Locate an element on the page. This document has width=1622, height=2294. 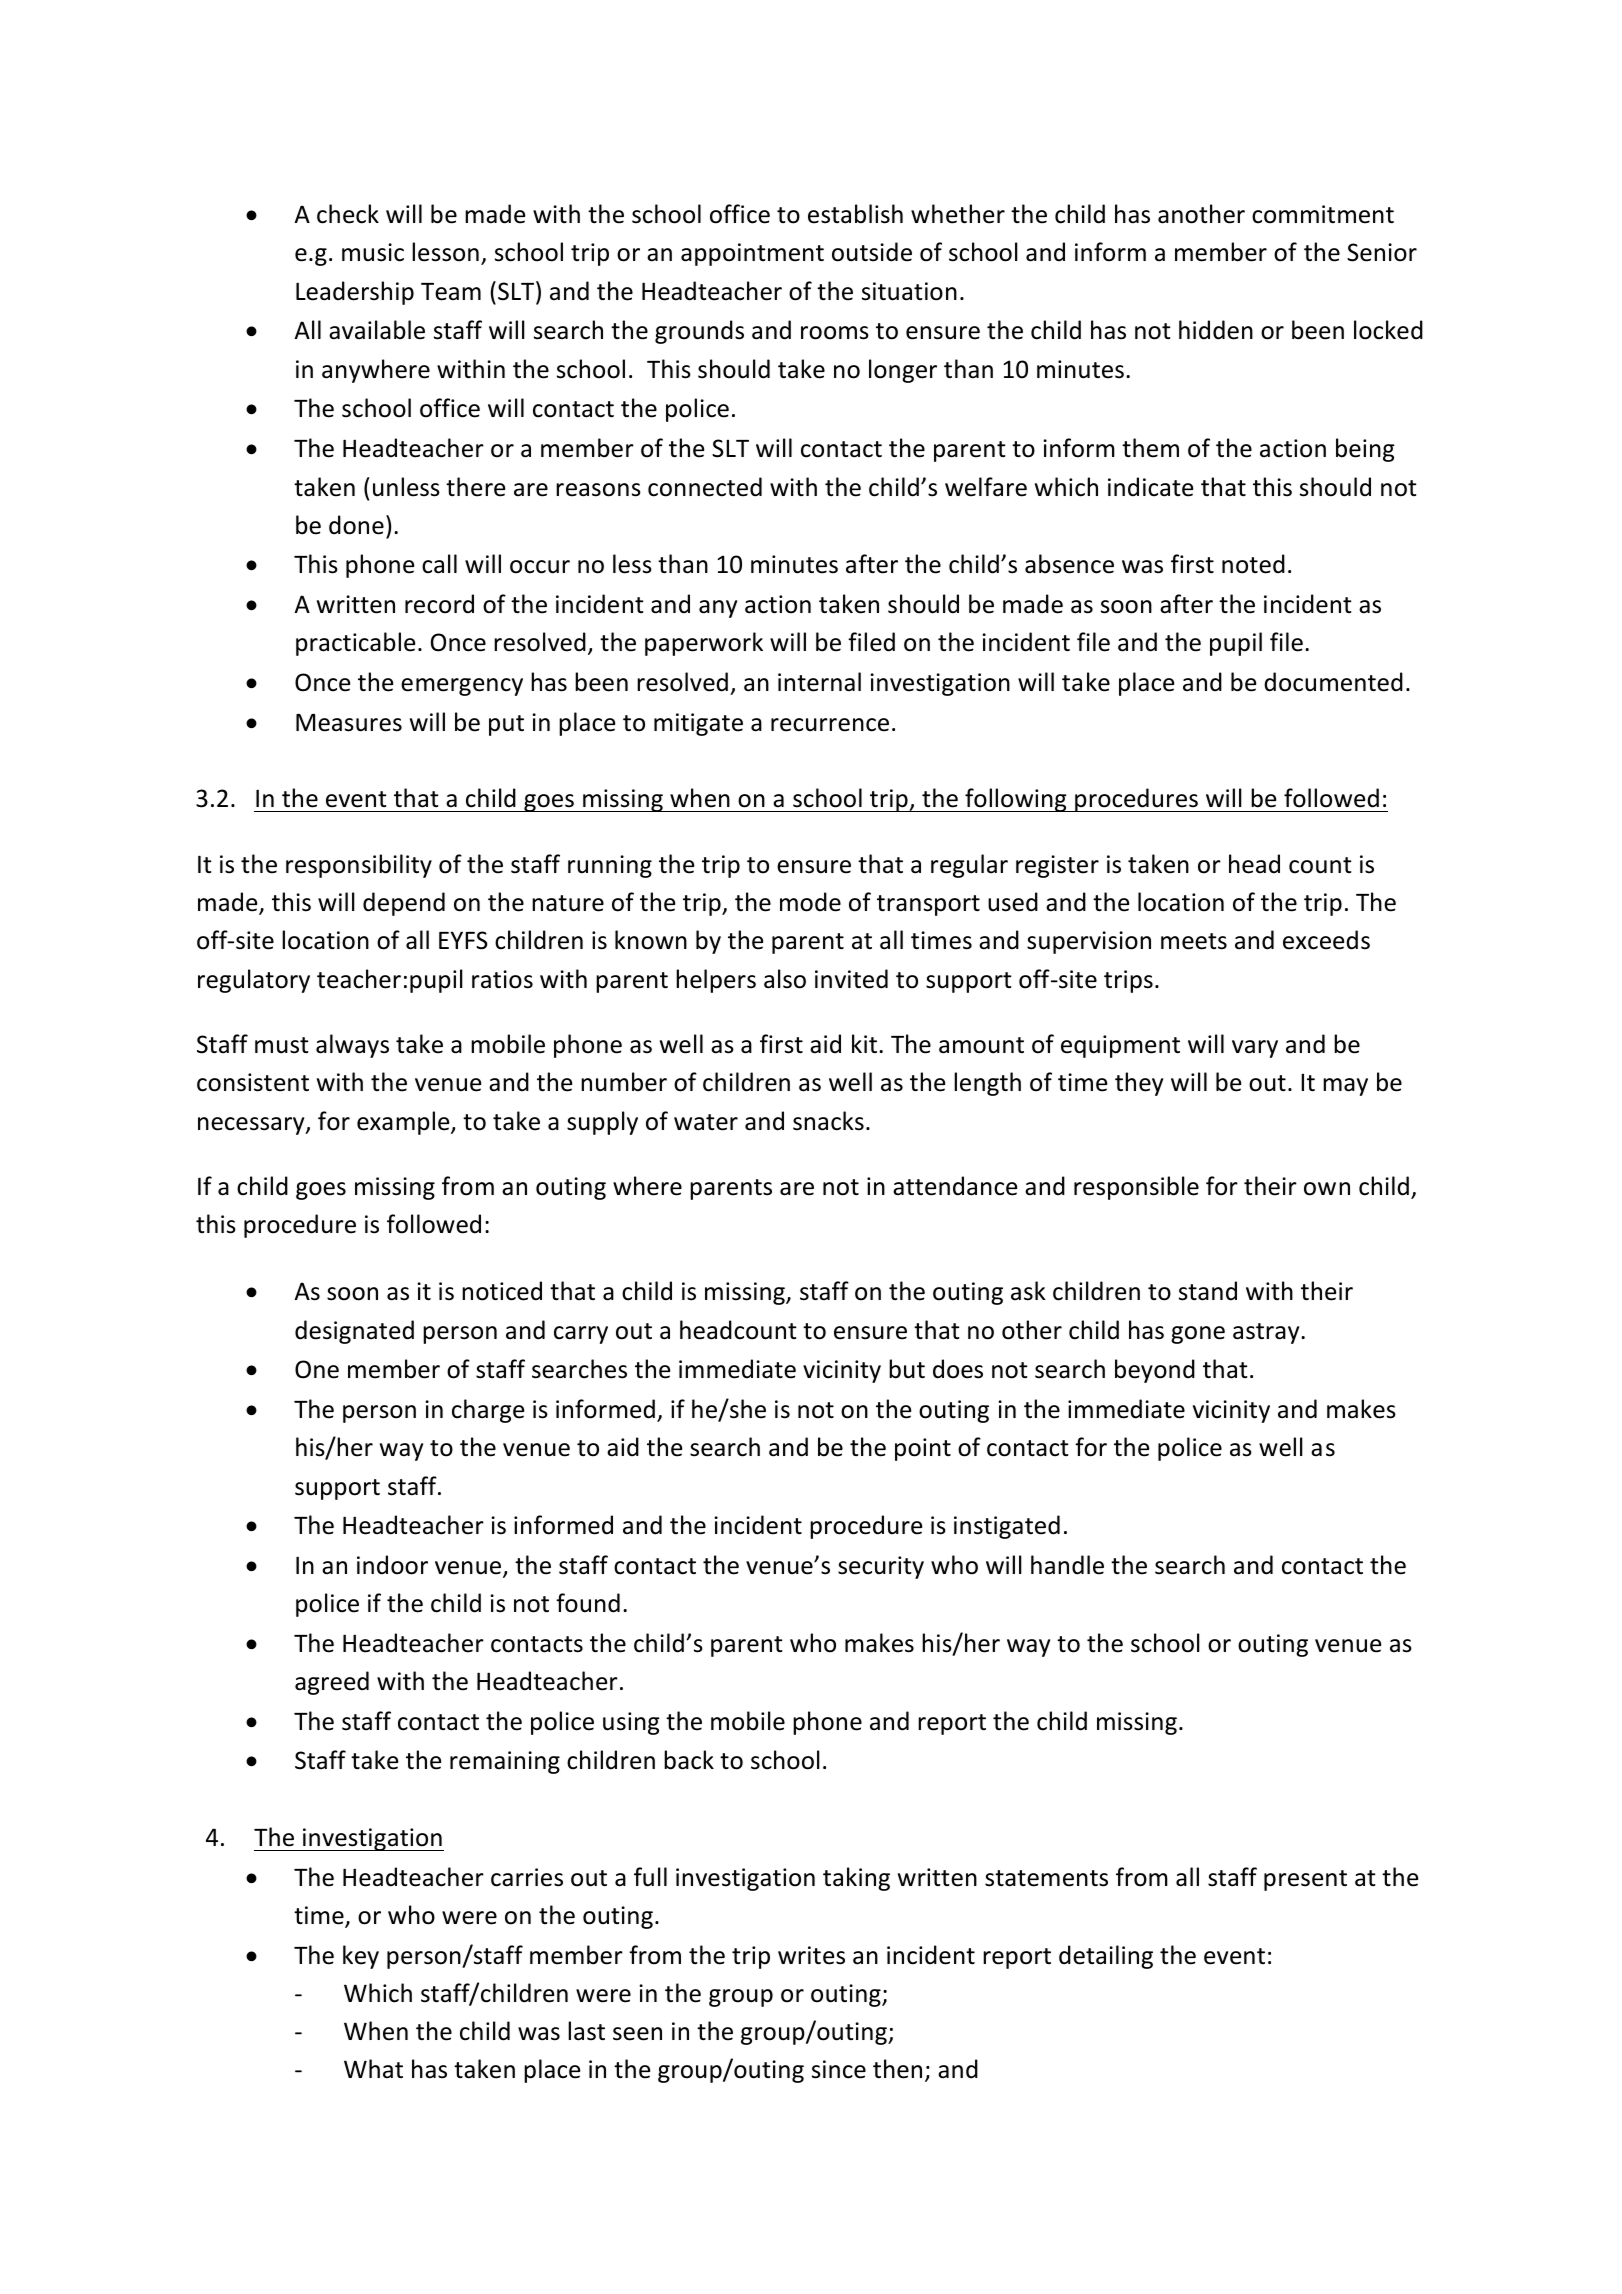
What is located at coordinates (373, 2069).
